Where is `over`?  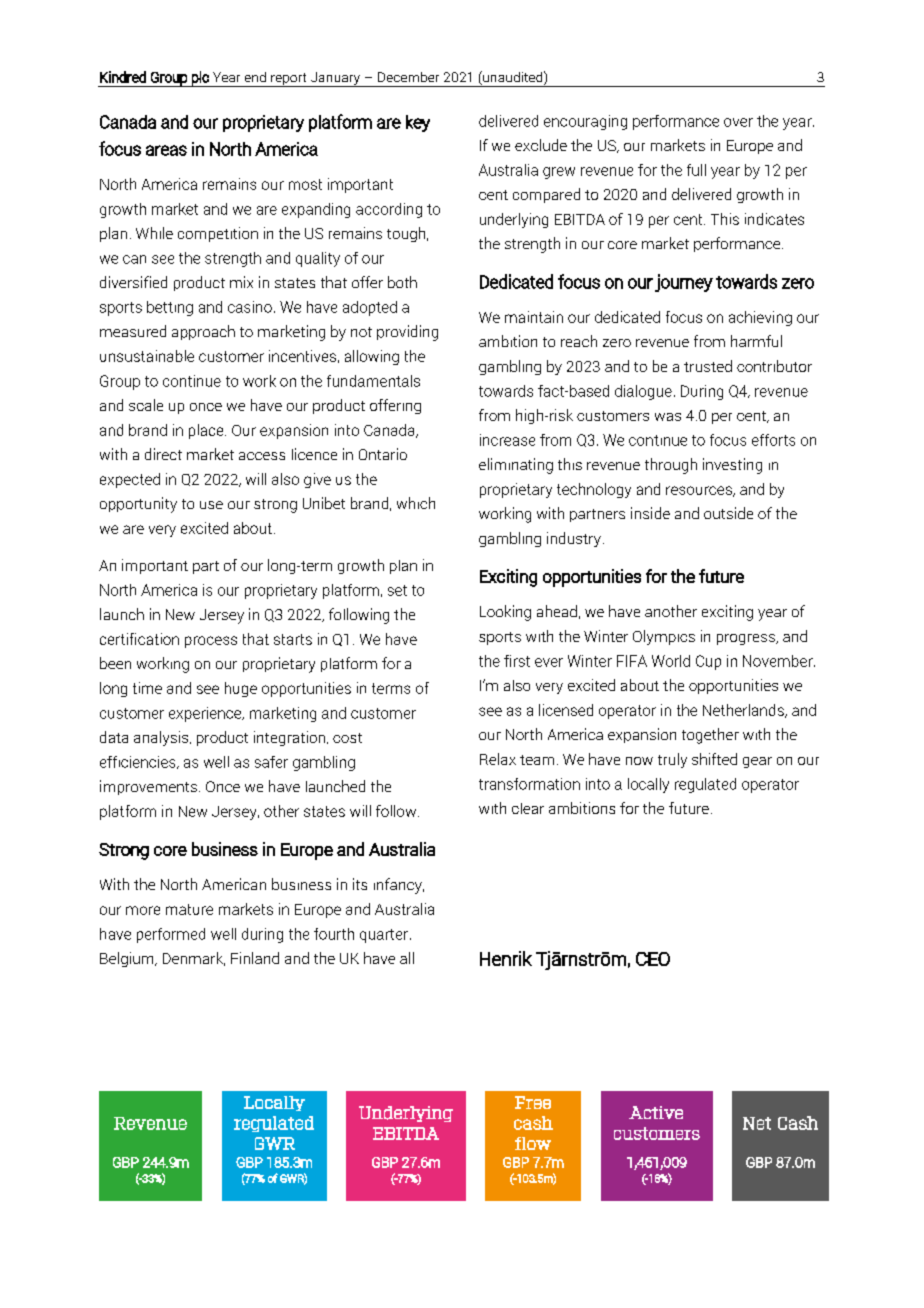
over is located at coordinates (738, 122).
